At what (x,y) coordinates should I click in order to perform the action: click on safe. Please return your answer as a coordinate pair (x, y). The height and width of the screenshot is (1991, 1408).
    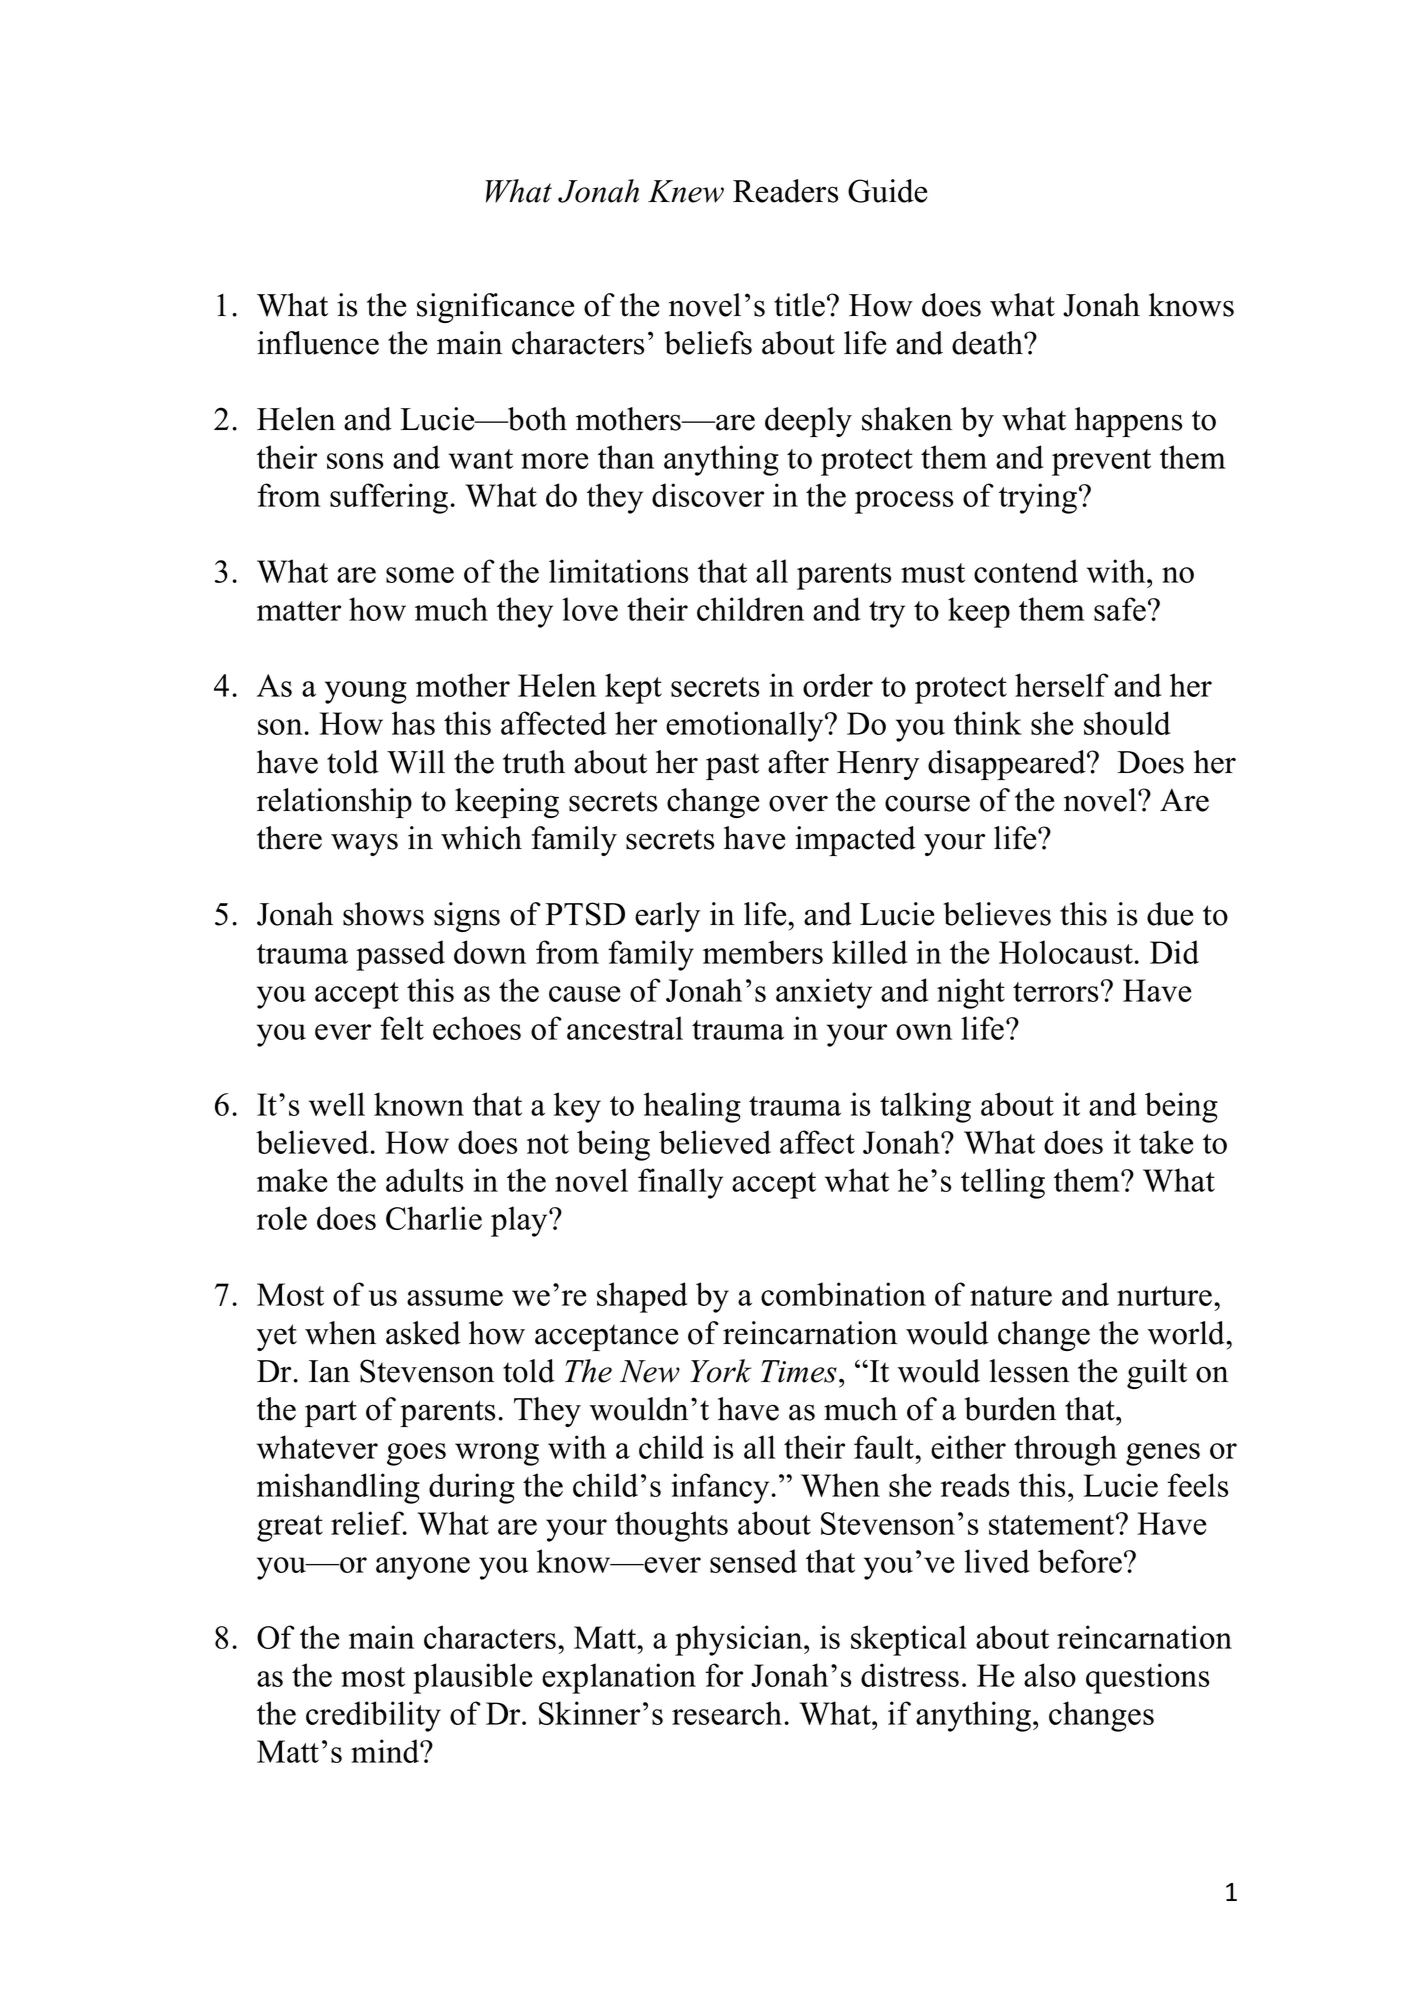
    Looking at the image, I should click on (1120, 609).
